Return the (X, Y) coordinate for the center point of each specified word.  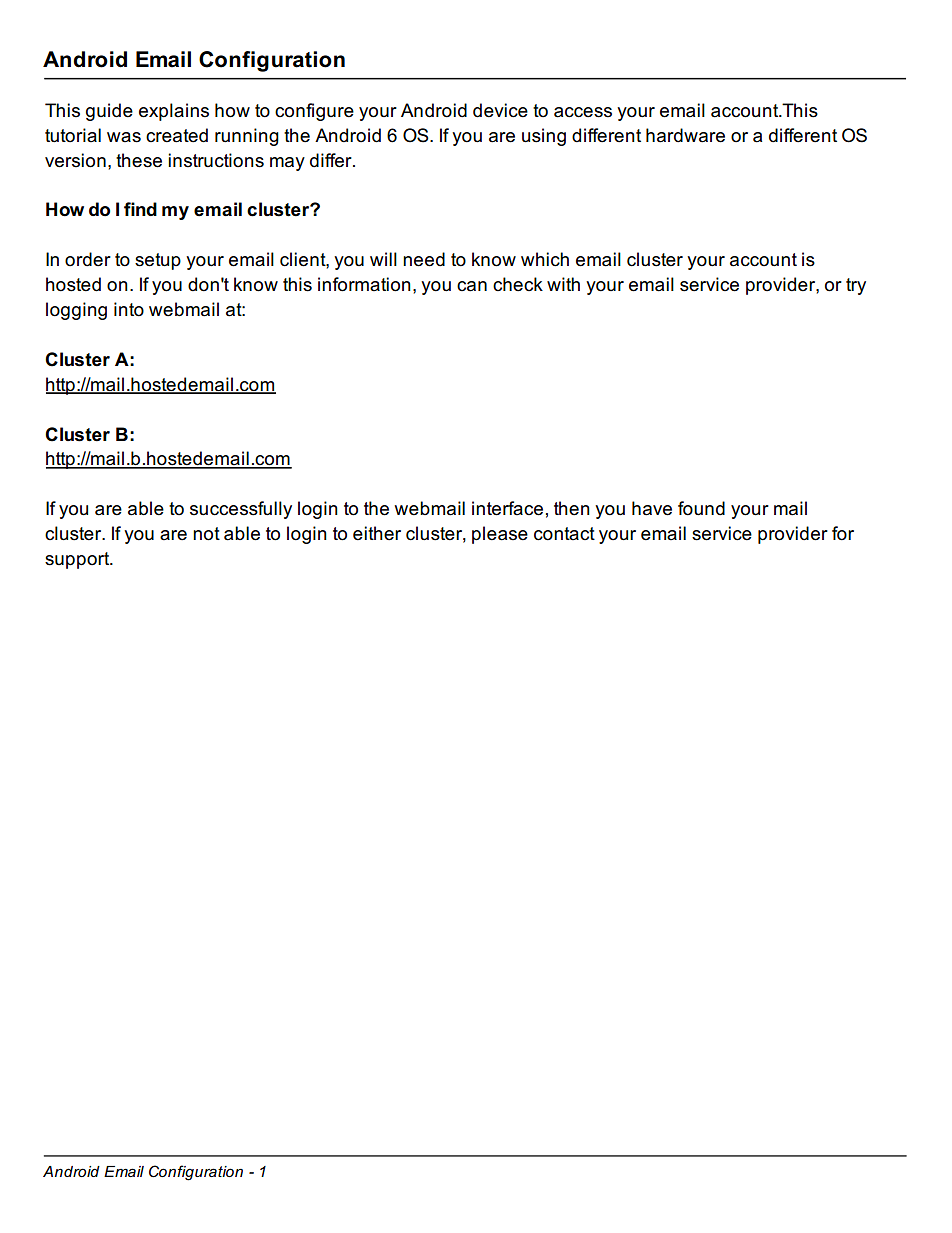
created (177, 135)
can (472, 286)
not (206, 534)
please (500, 535)
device (500, 110)
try (856, 286)
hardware (685, 135)
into (129, 309)
